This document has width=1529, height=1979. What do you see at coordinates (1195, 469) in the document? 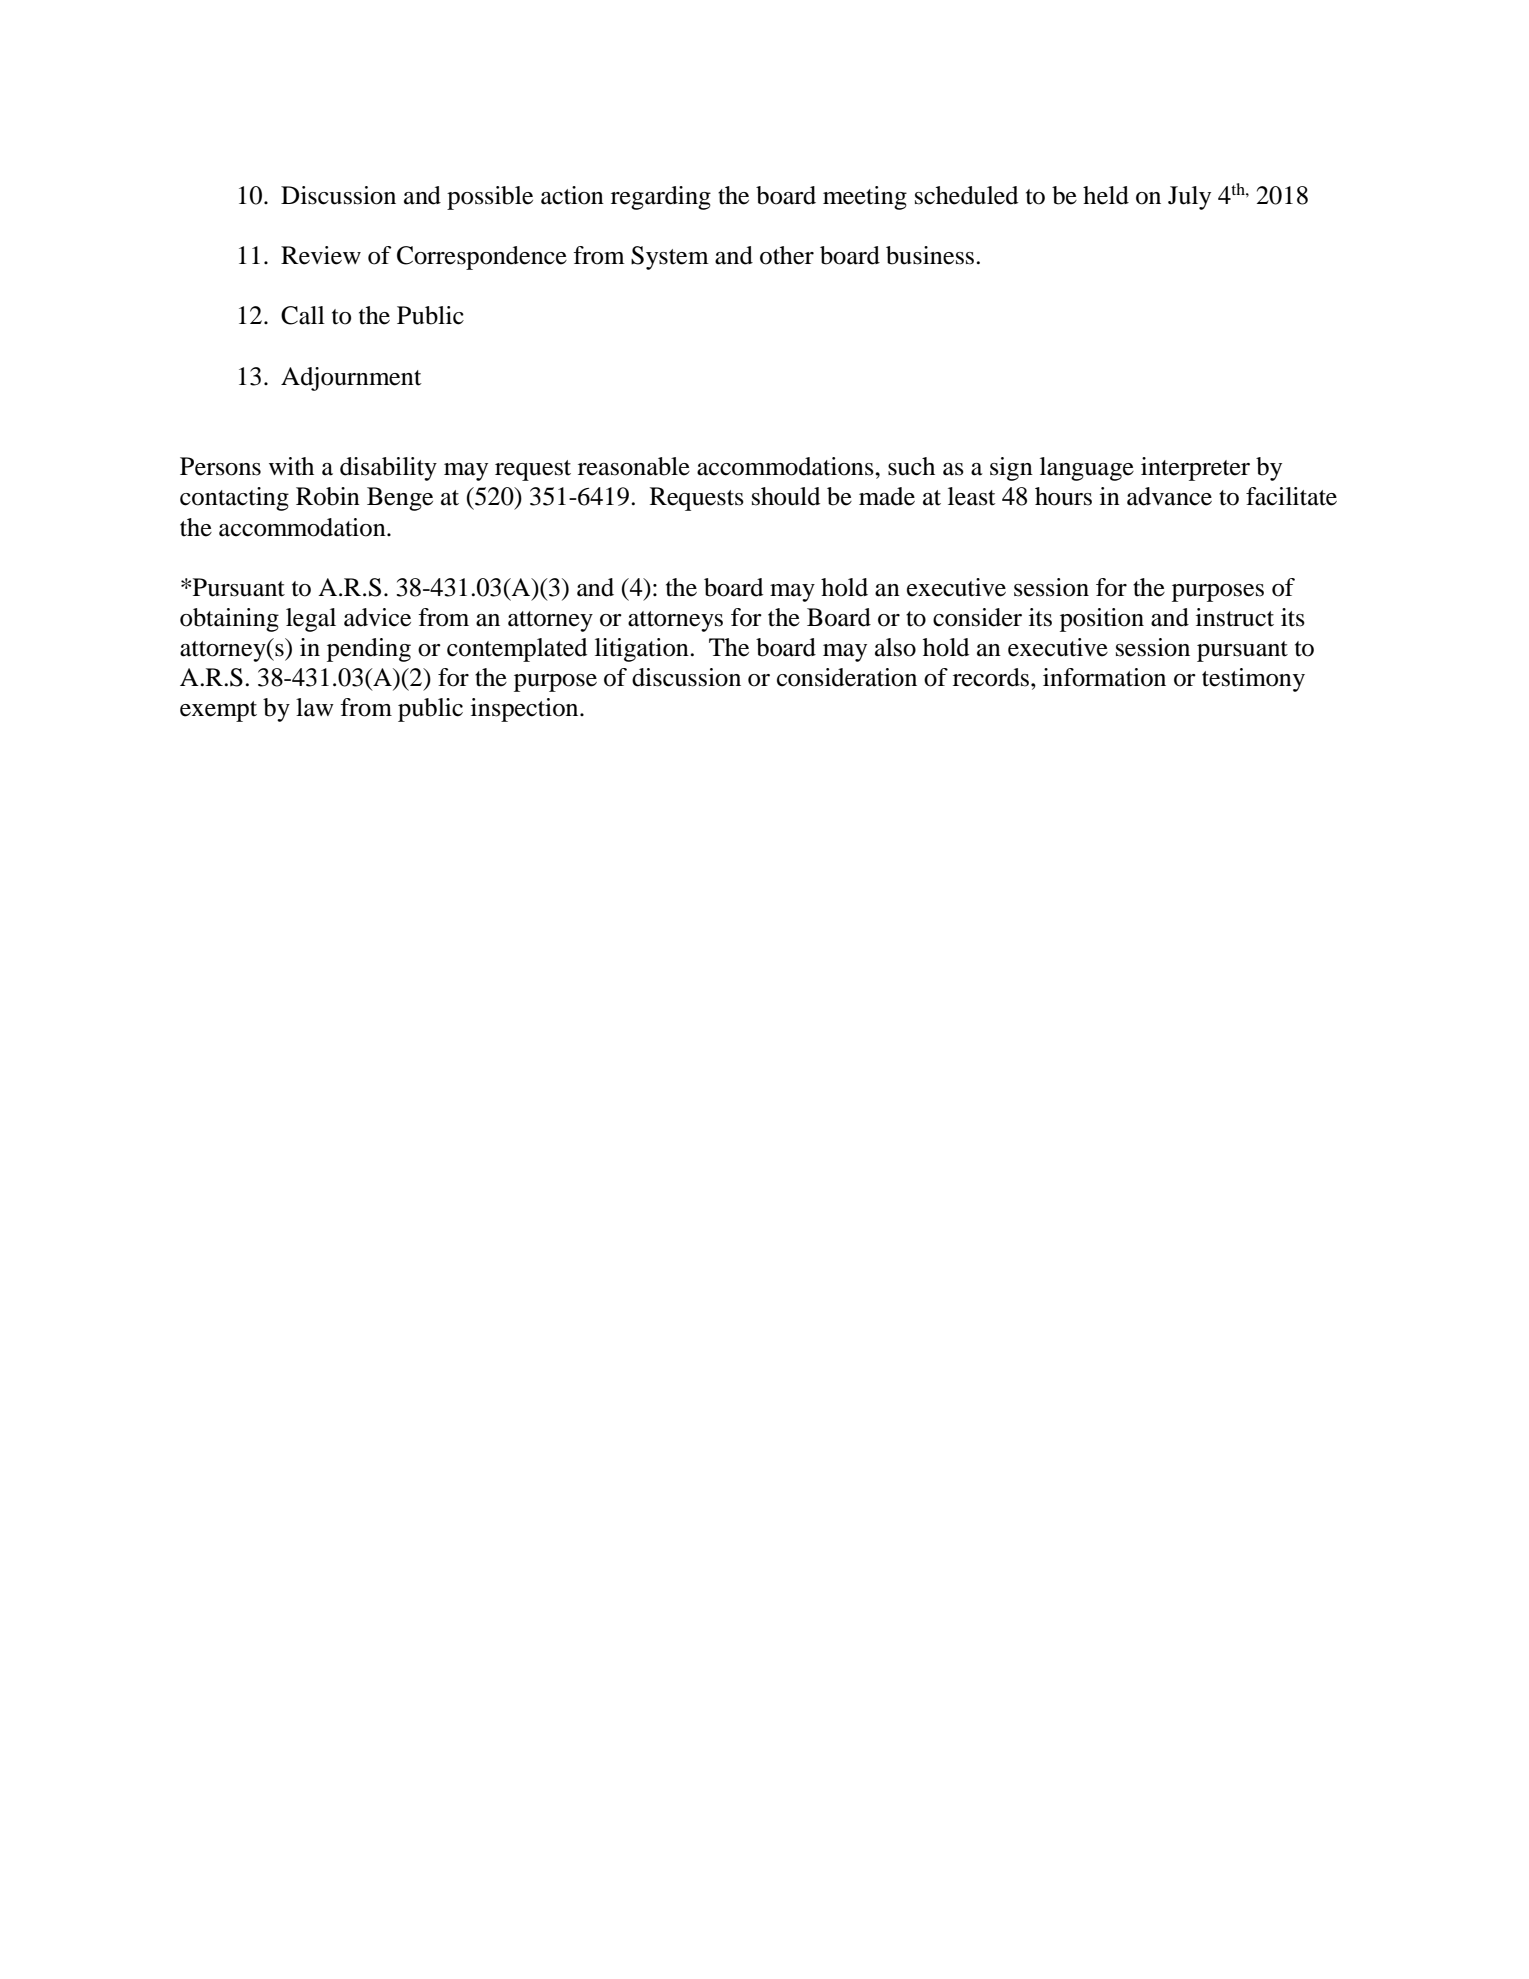
I see `interpreter` at bounding box center [1195, 469].
